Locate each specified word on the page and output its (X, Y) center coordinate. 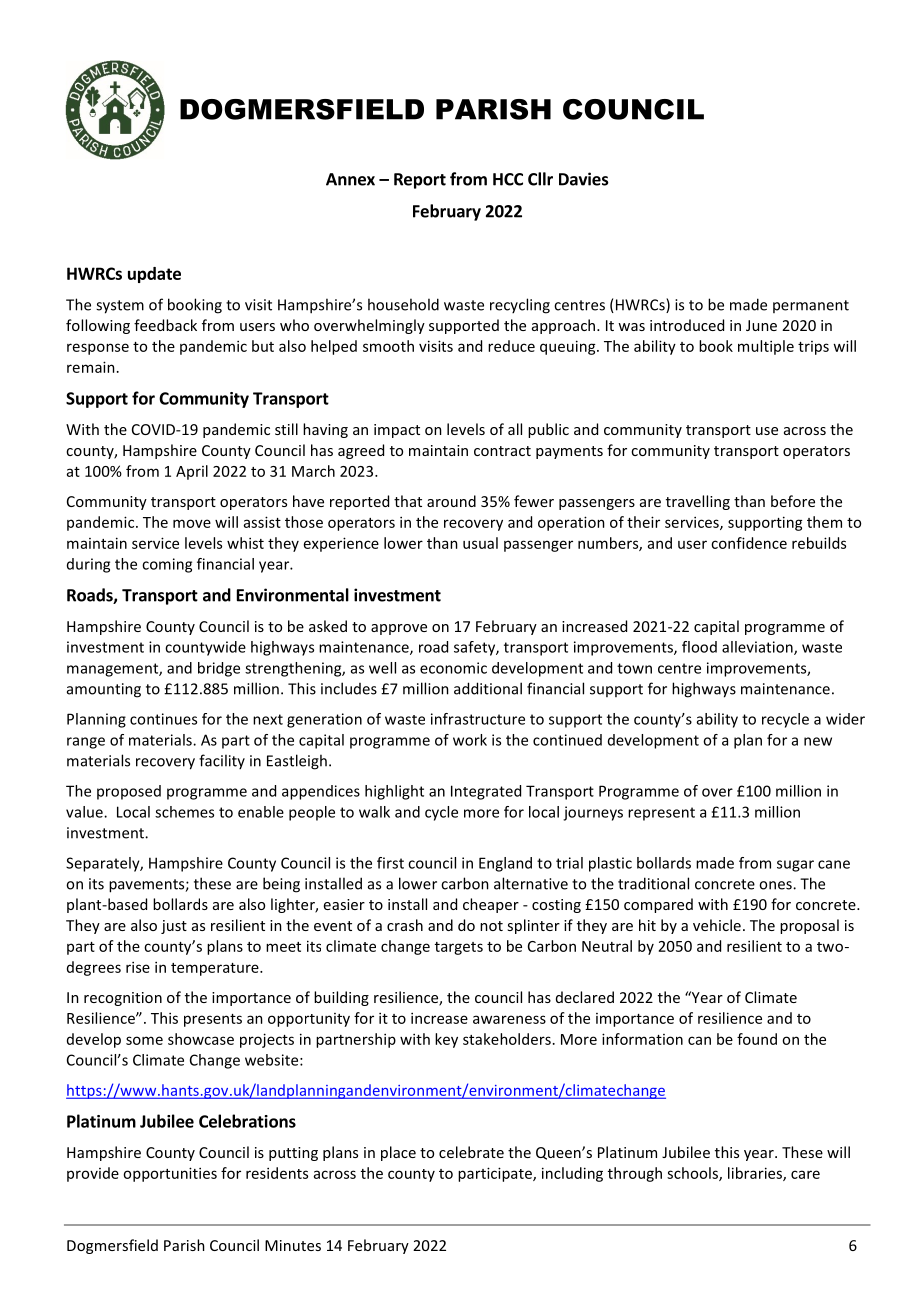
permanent (811, 306)
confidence (749, 543)
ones (776, 885)
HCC (508, 179)
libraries (756, 1174)
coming (167, 565)
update (154, 275)
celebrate (471, 1152)
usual (480, 543)
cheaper (491, 905)
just (174, 927)
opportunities (170, 1174)
